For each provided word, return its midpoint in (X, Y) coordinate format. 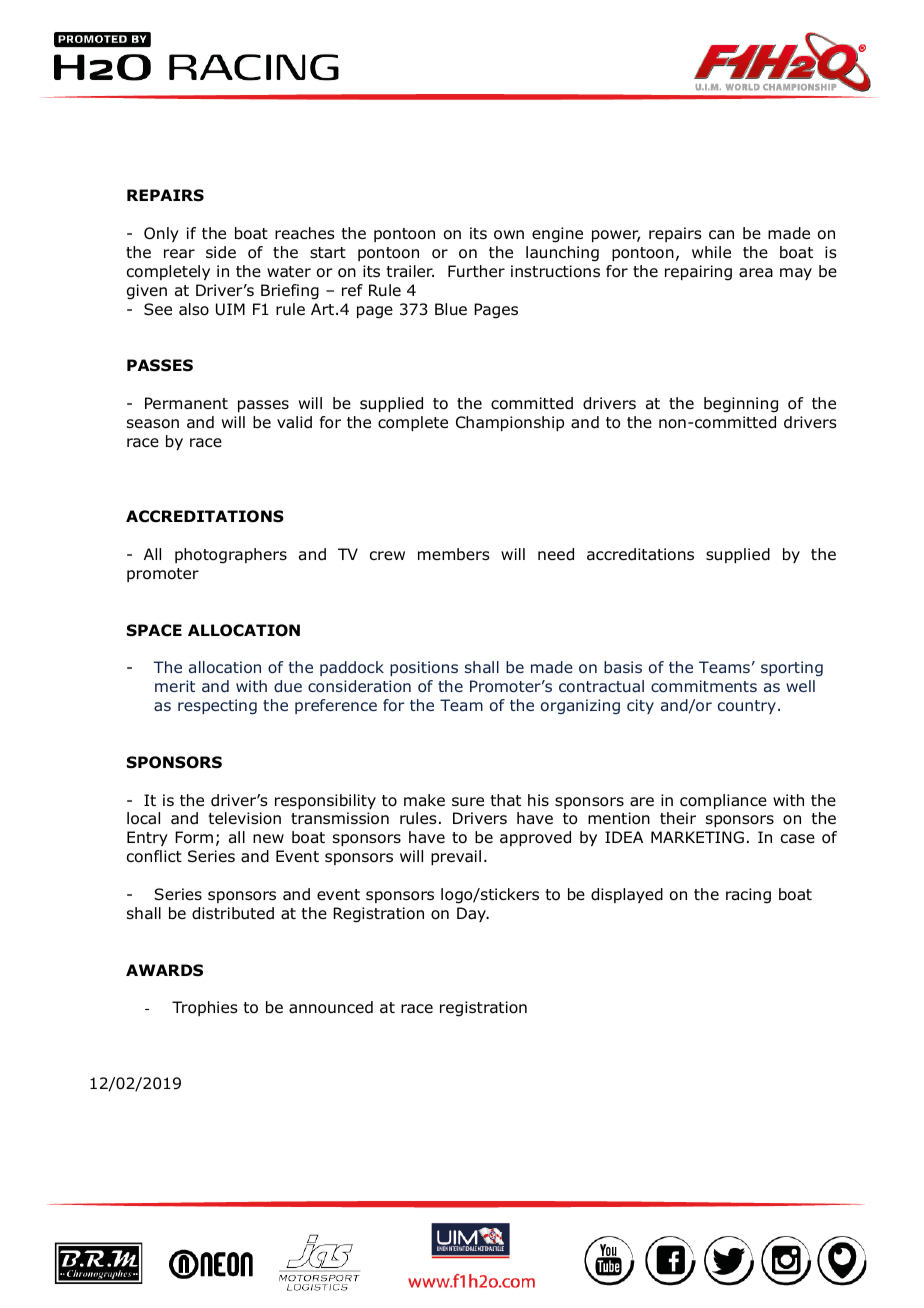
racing (748, 896)
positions (424, 668)
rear (179, 254)
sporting (792, 668)
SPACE (154, 630)
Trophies (205, 1008)
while (711, 252)
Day (472, 914)
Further (476, 271)
